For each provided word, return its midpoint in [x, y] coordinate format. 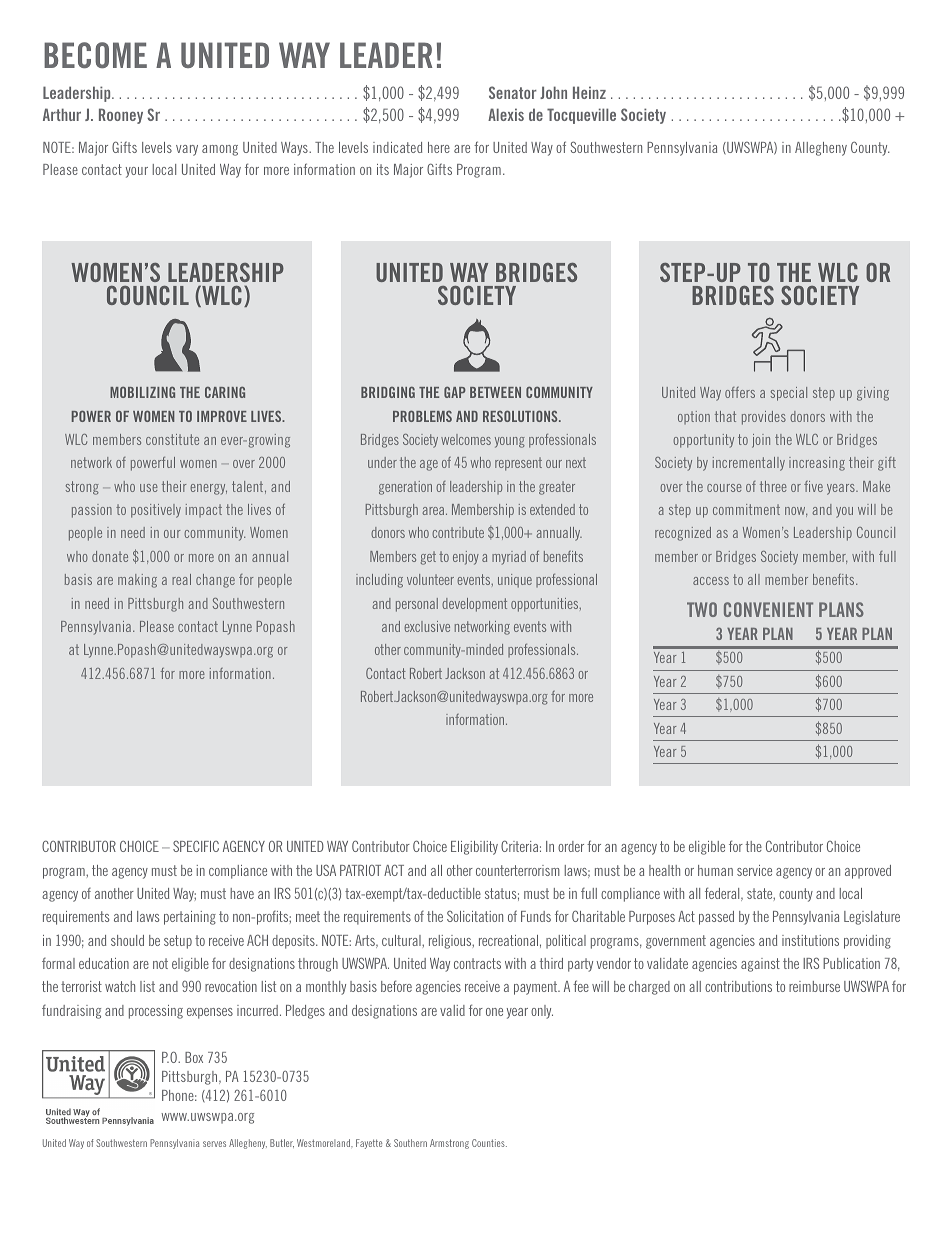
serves [214, 1144]
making [137, 581]
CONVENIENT [768, 609]
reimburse [814, 986]
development [474, 605]
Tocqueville [581, 116]
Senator [513, 92]
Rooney [121, 116]
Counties [489, 1143]
